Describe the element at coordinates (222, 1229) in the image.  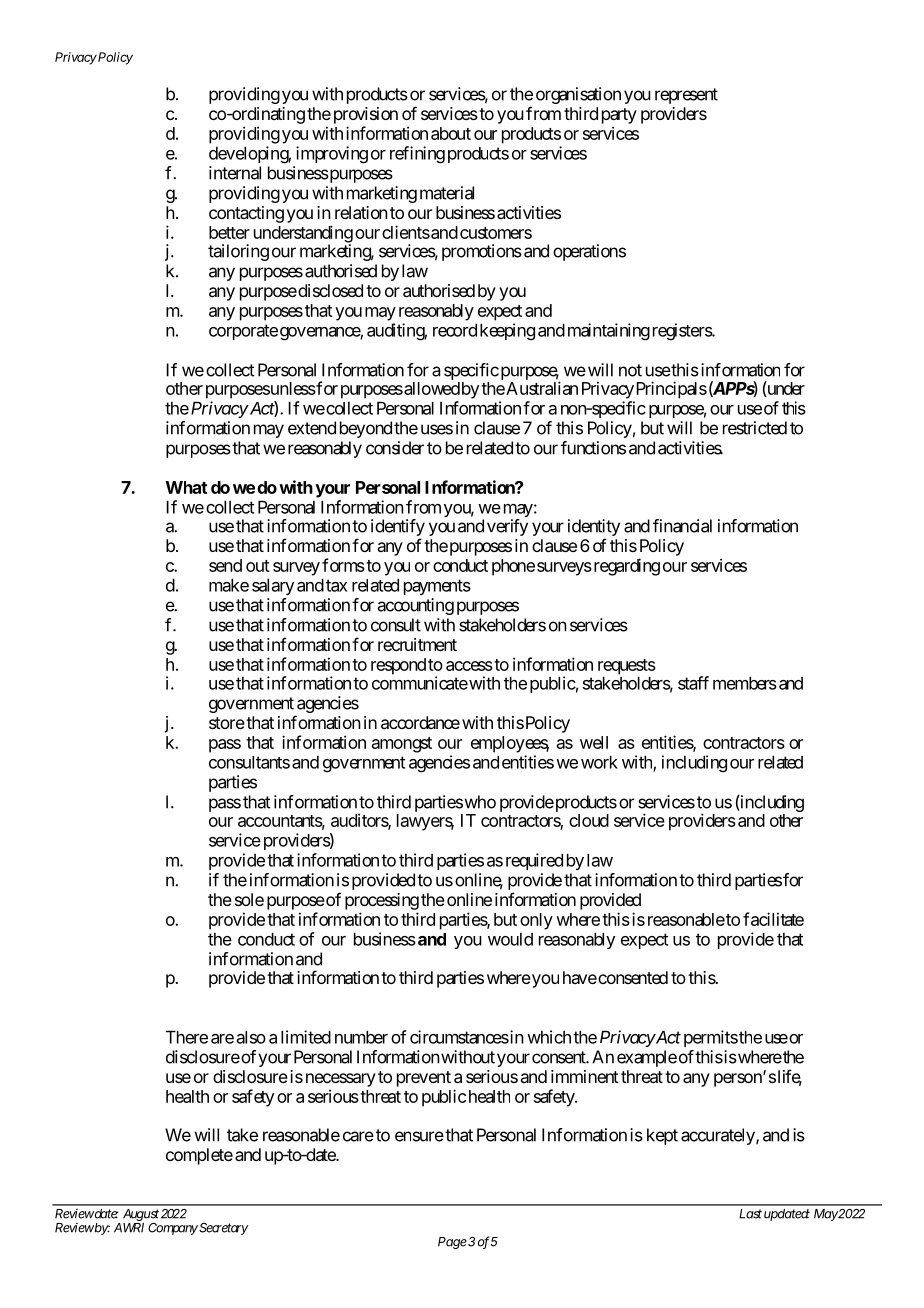
I see `Secretary` at that location.
